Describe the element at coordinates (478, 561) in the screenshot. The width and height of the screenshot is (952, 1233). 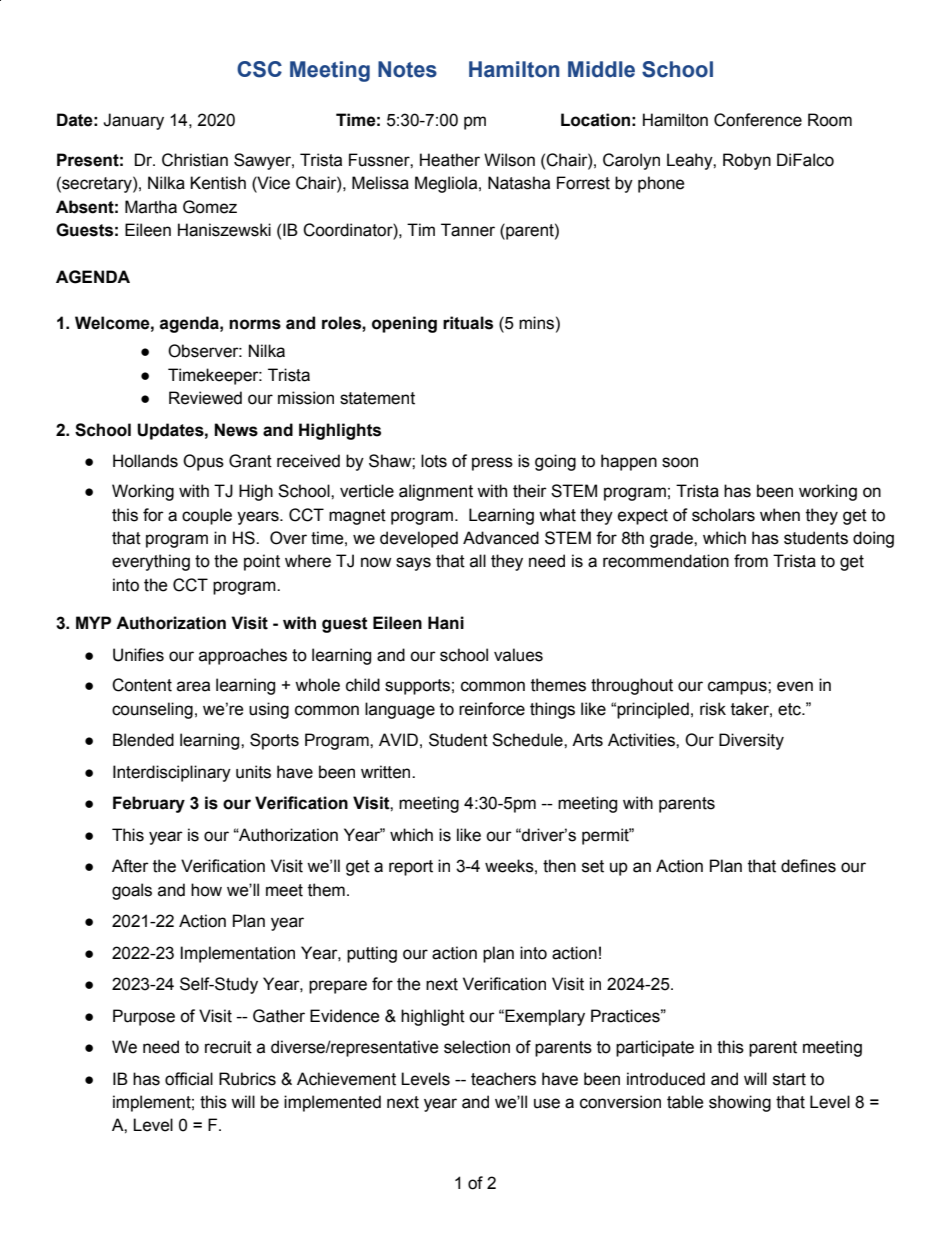
I see `all` at that location.
